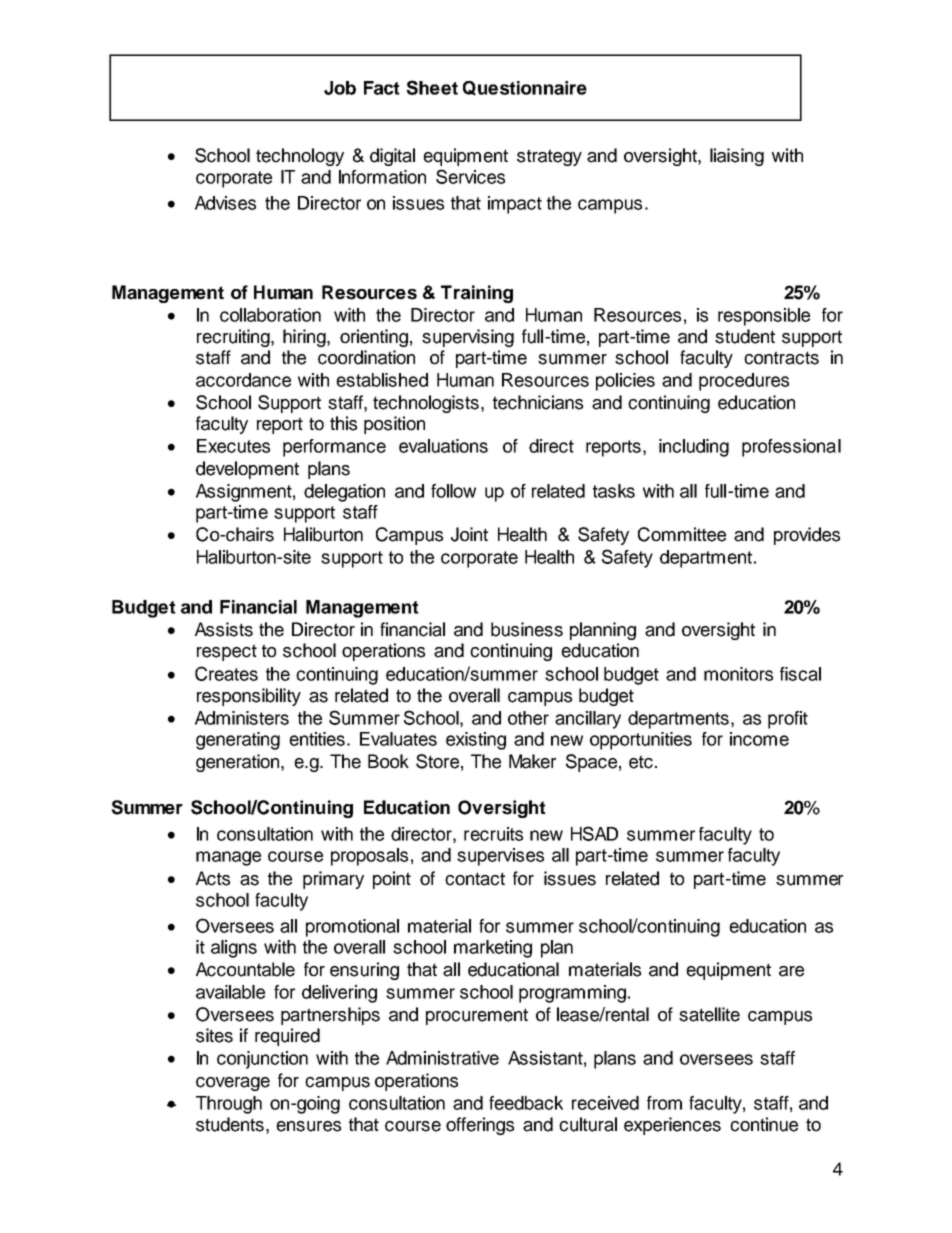 This screenshot has height=1233, width=952. Describe the element at coordinates (317, 739) in the screenshot. I see `entities` at that location.
